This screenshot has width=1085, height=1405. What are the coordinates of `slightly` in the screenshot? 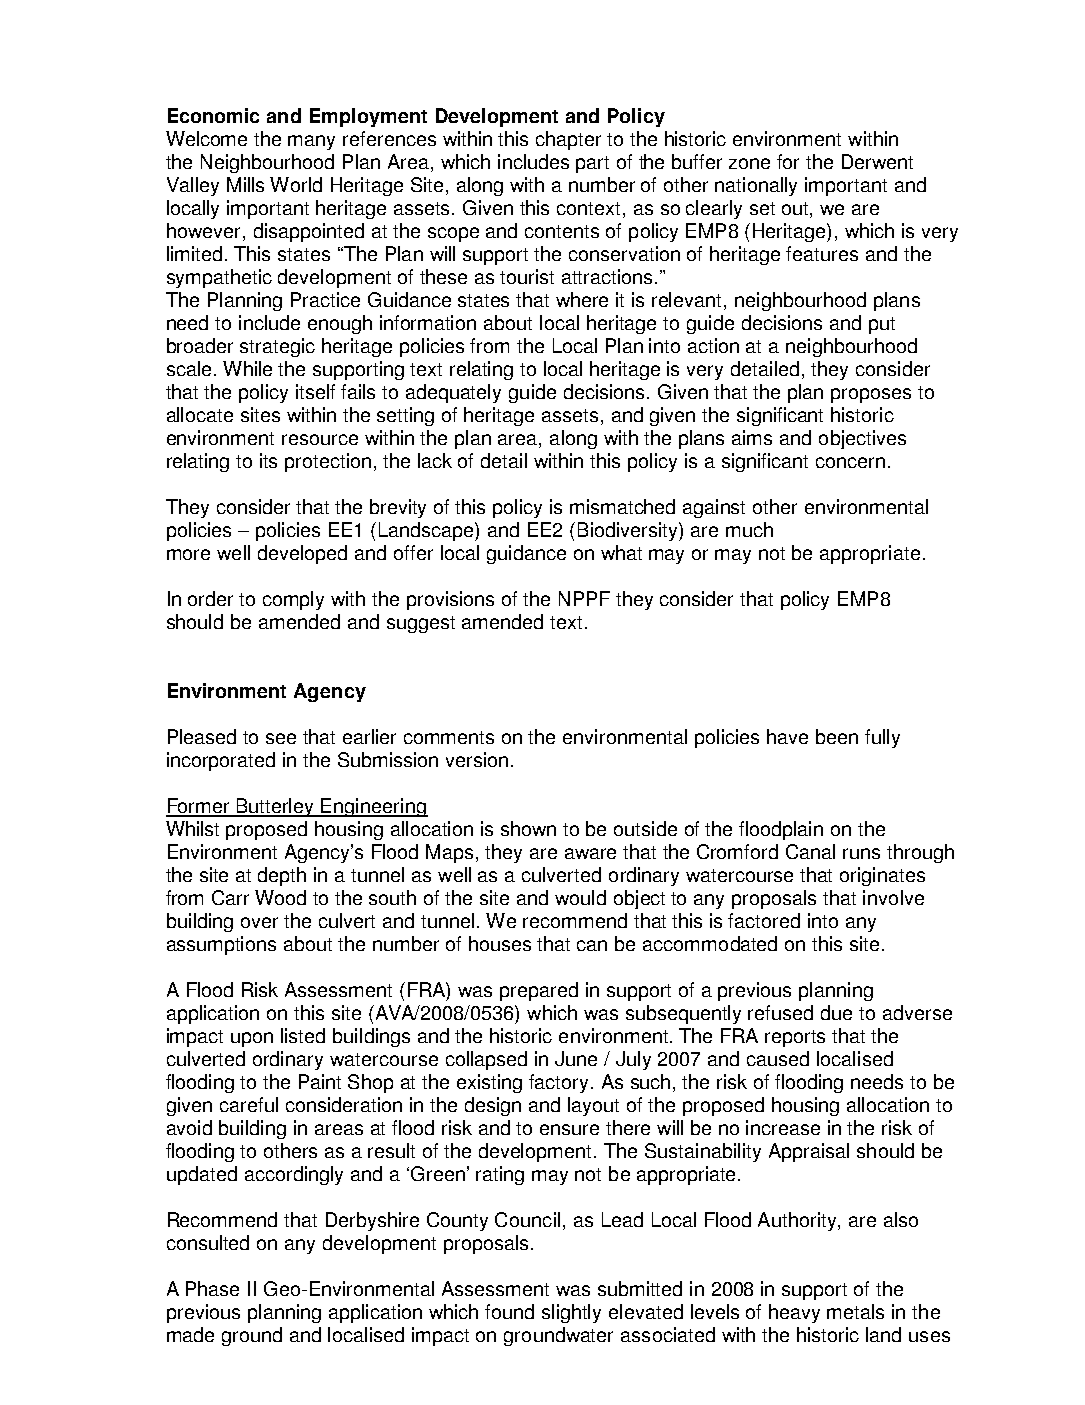 It's located at (571, 1313).
